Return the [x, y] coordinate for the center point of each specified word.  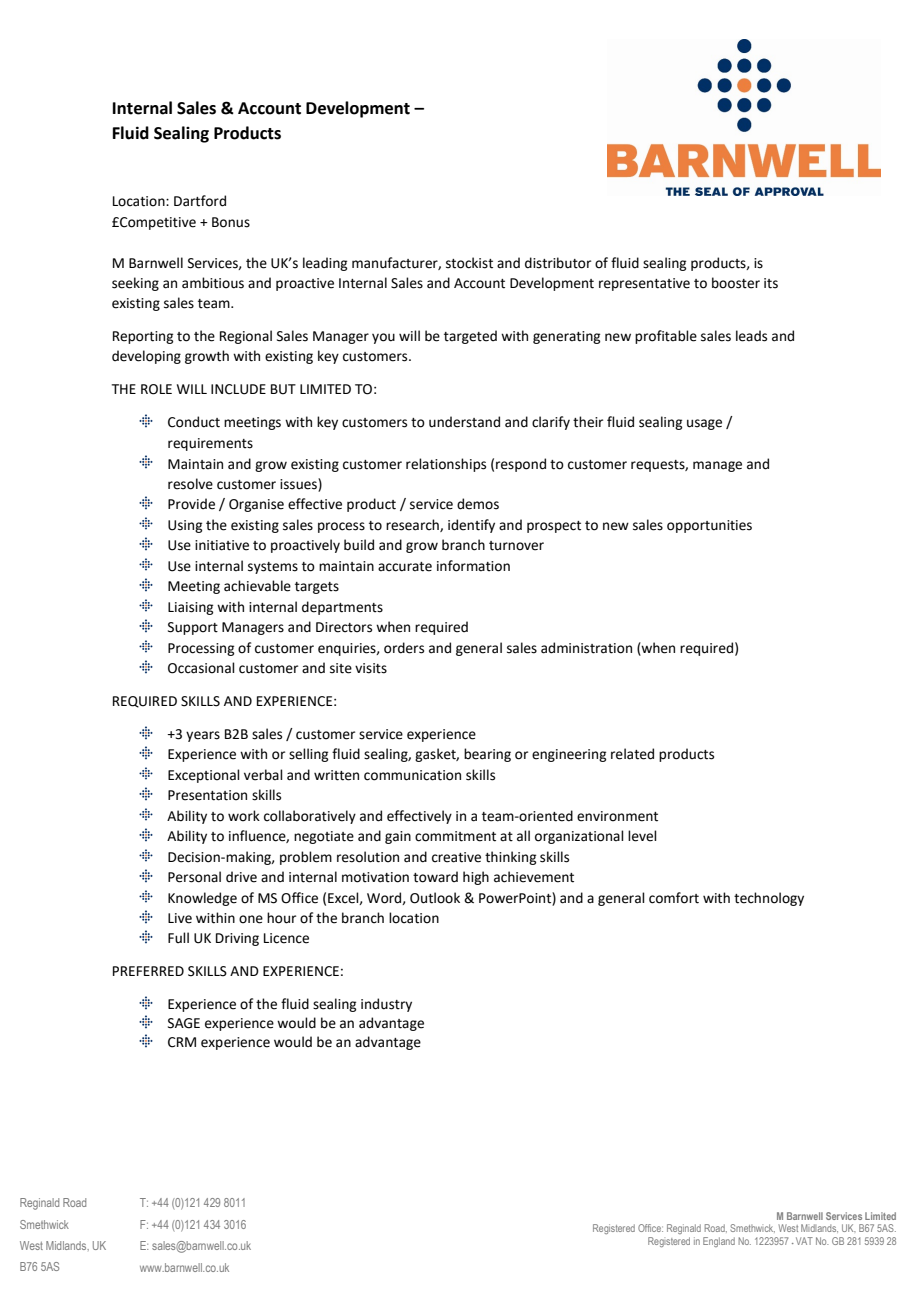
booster [736, 283]
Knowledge [202, 899]
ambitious [213, 283]
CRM [182, 1042]
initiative [222, 545]
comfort [674, 898]
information [473, 566]
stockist [469, 263]
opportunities [709, 526]
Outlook [435, 898]
